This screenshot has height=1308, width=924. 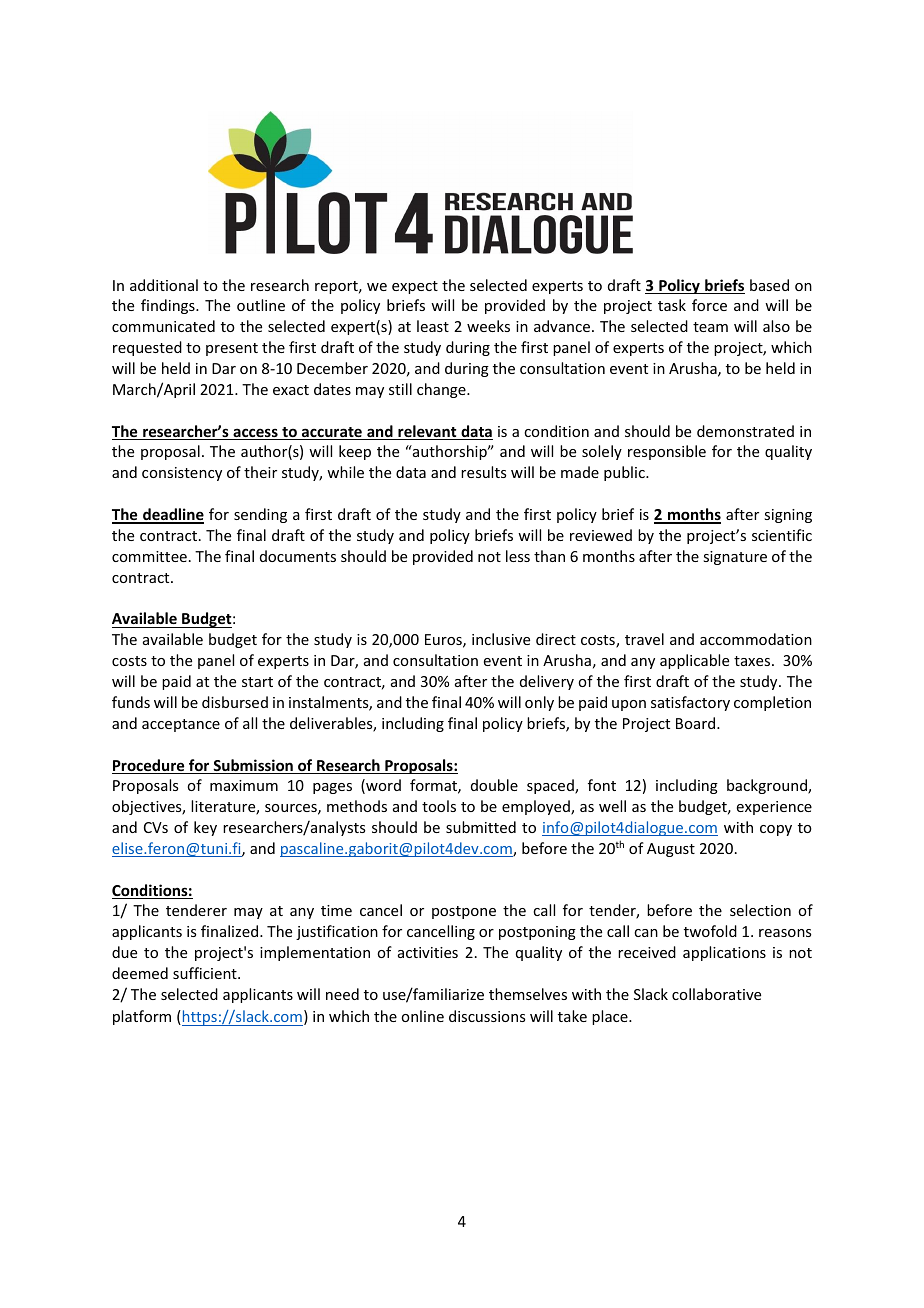 I want to click on findings, so click(x=169, y=306).
